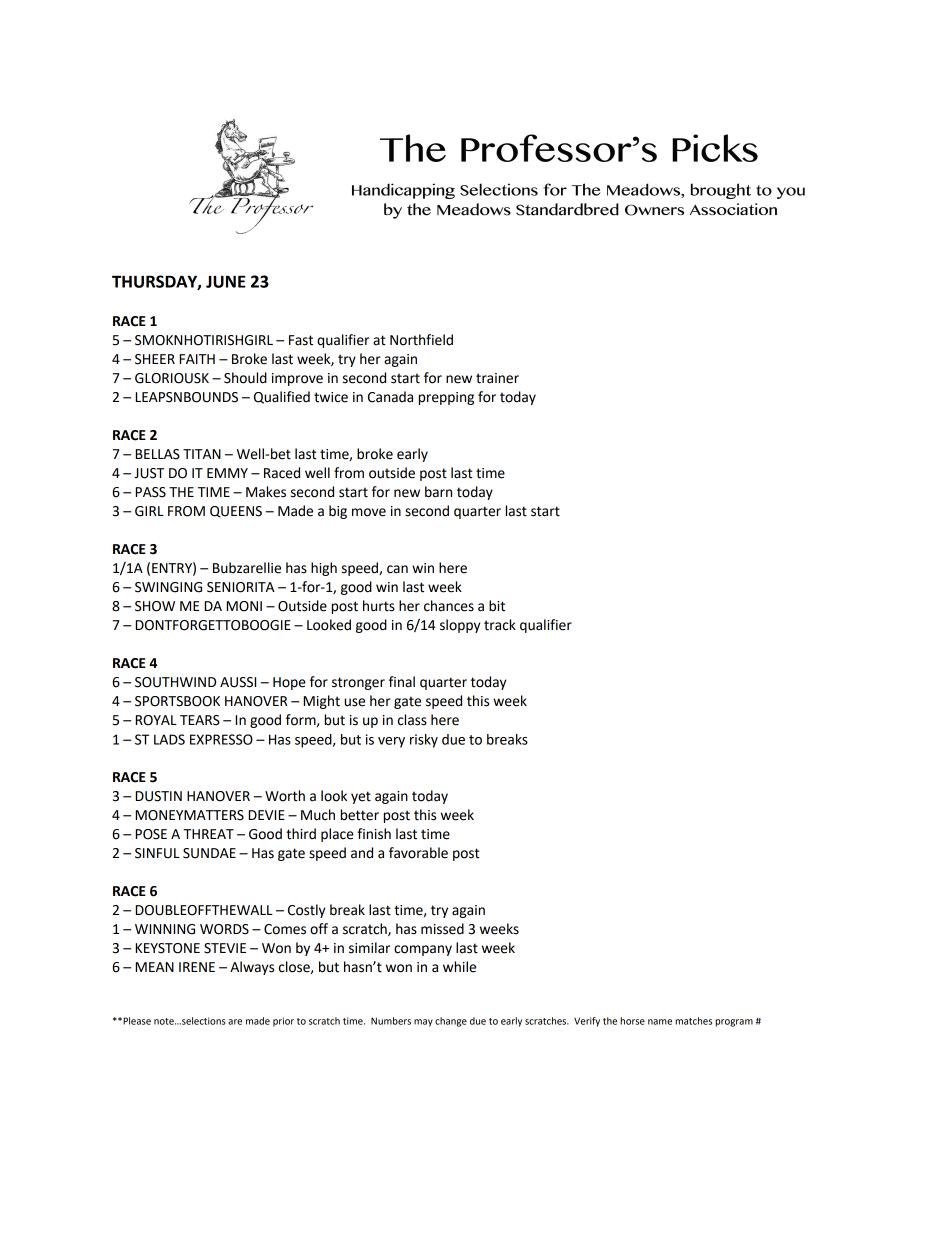  What do you see at coordinates (238, 682) in the document?
I see `AUSSI` at bounding box center [238, 682].
